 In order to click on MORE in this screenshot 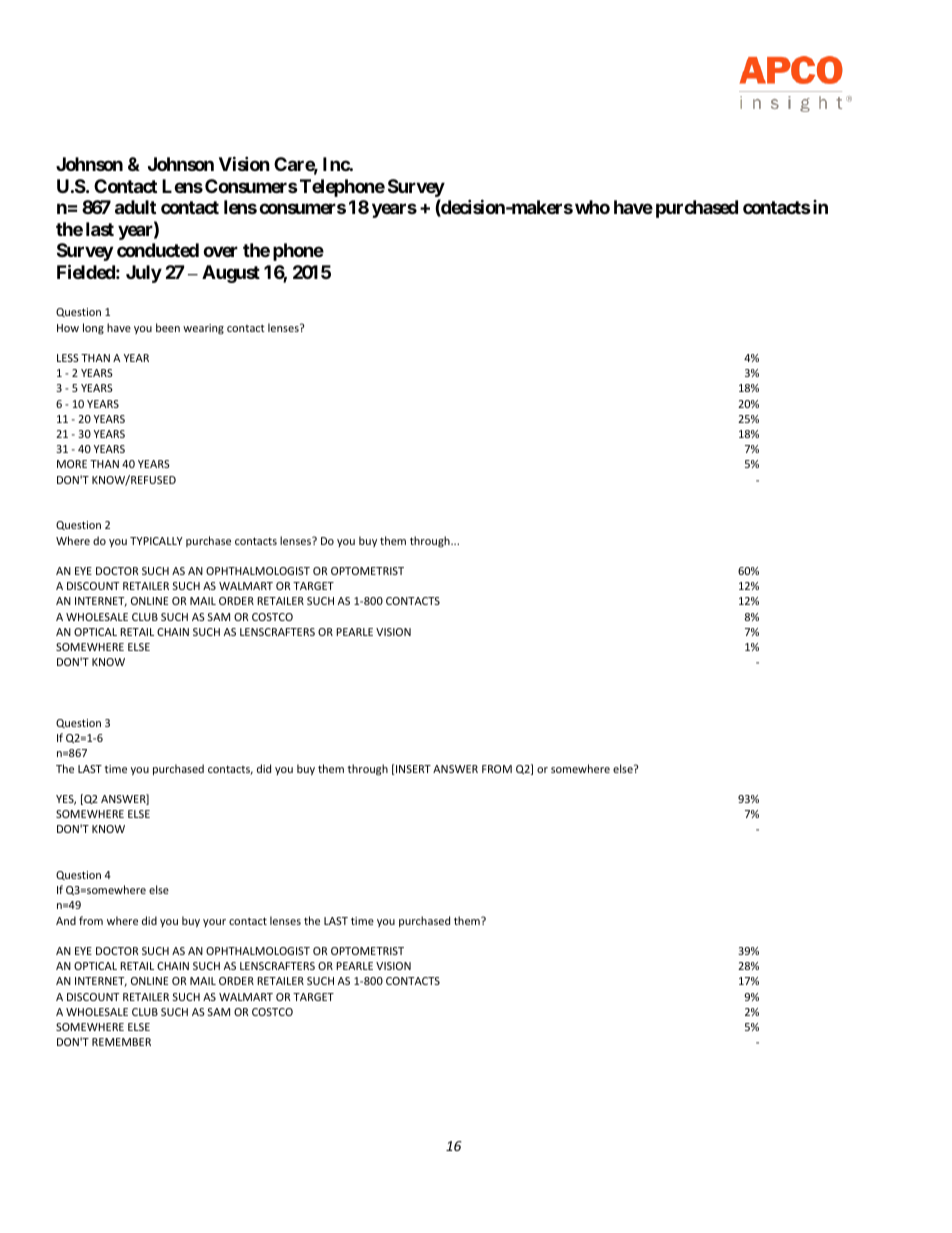, I will do `click(72, 464)`.
